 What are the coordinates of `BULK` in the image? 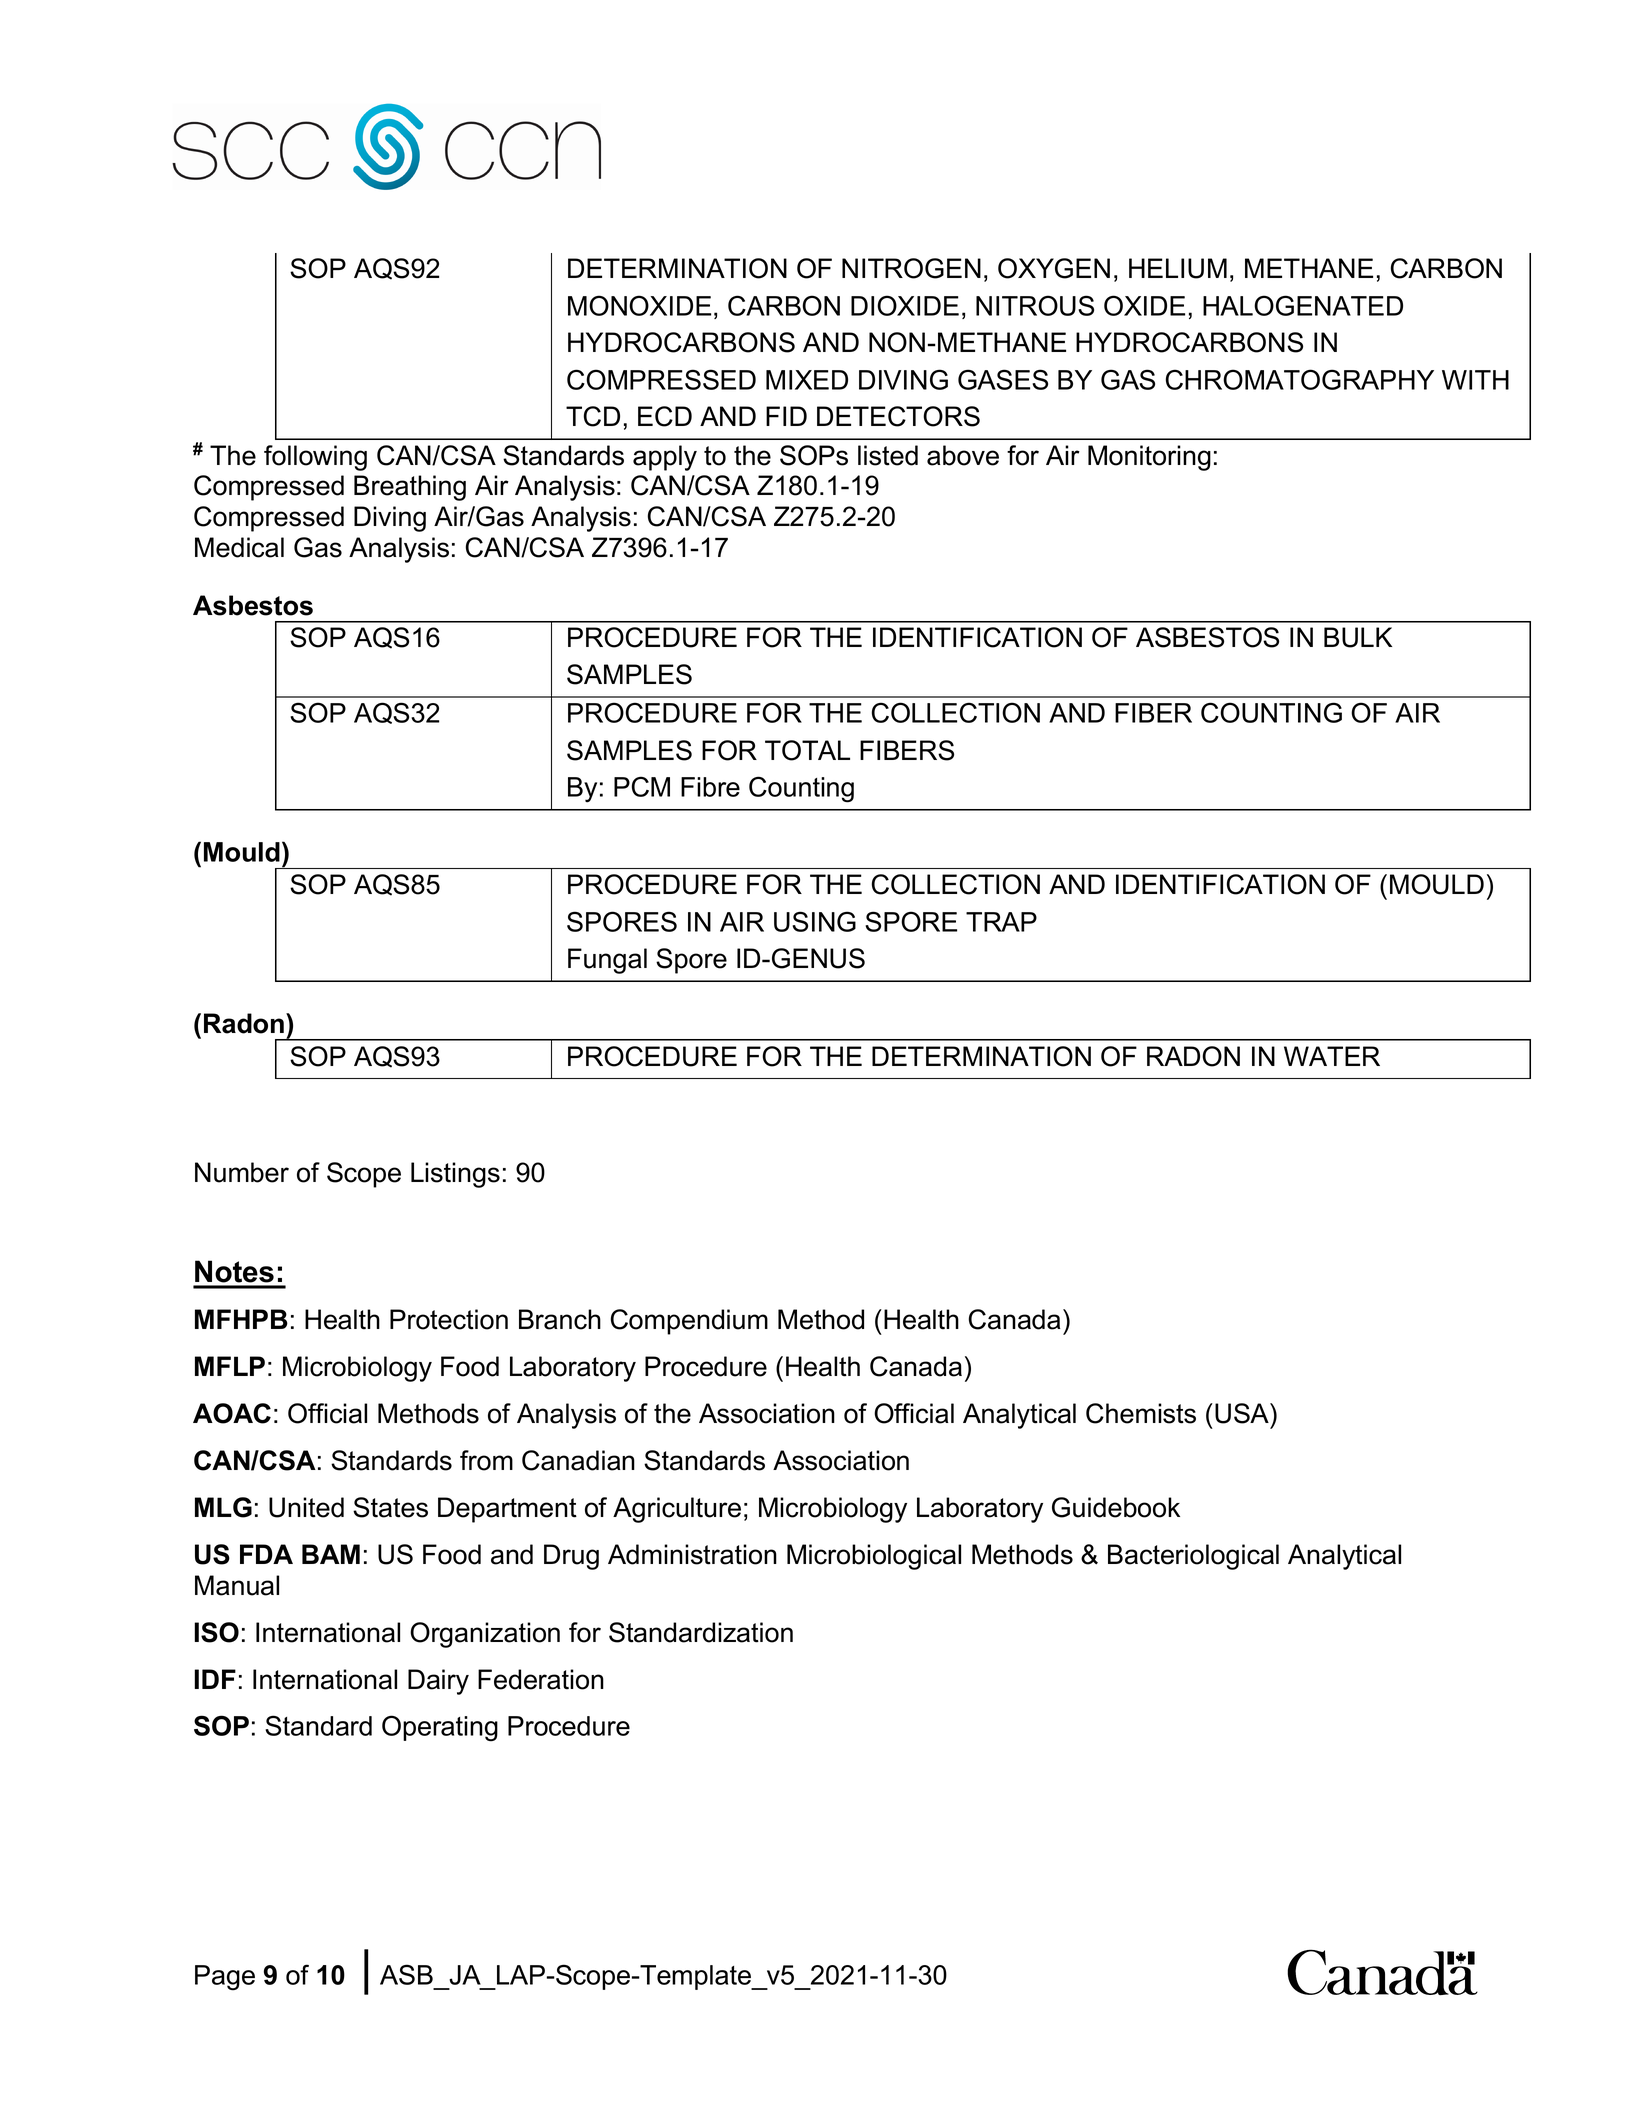 It's located at (1358, 637).
